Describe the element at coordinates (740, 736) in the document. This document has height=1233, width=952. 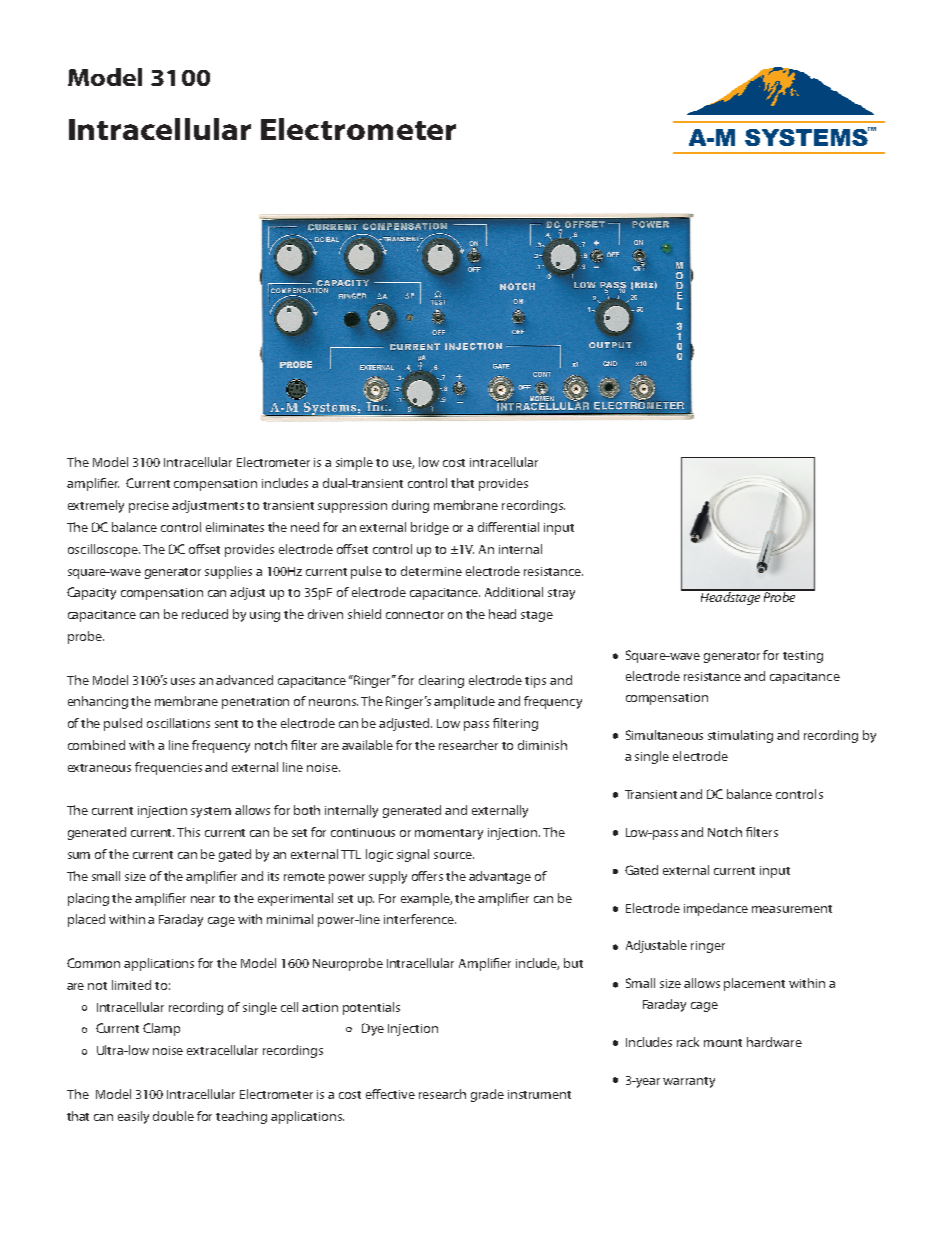
I see `stimulating` at that location.
